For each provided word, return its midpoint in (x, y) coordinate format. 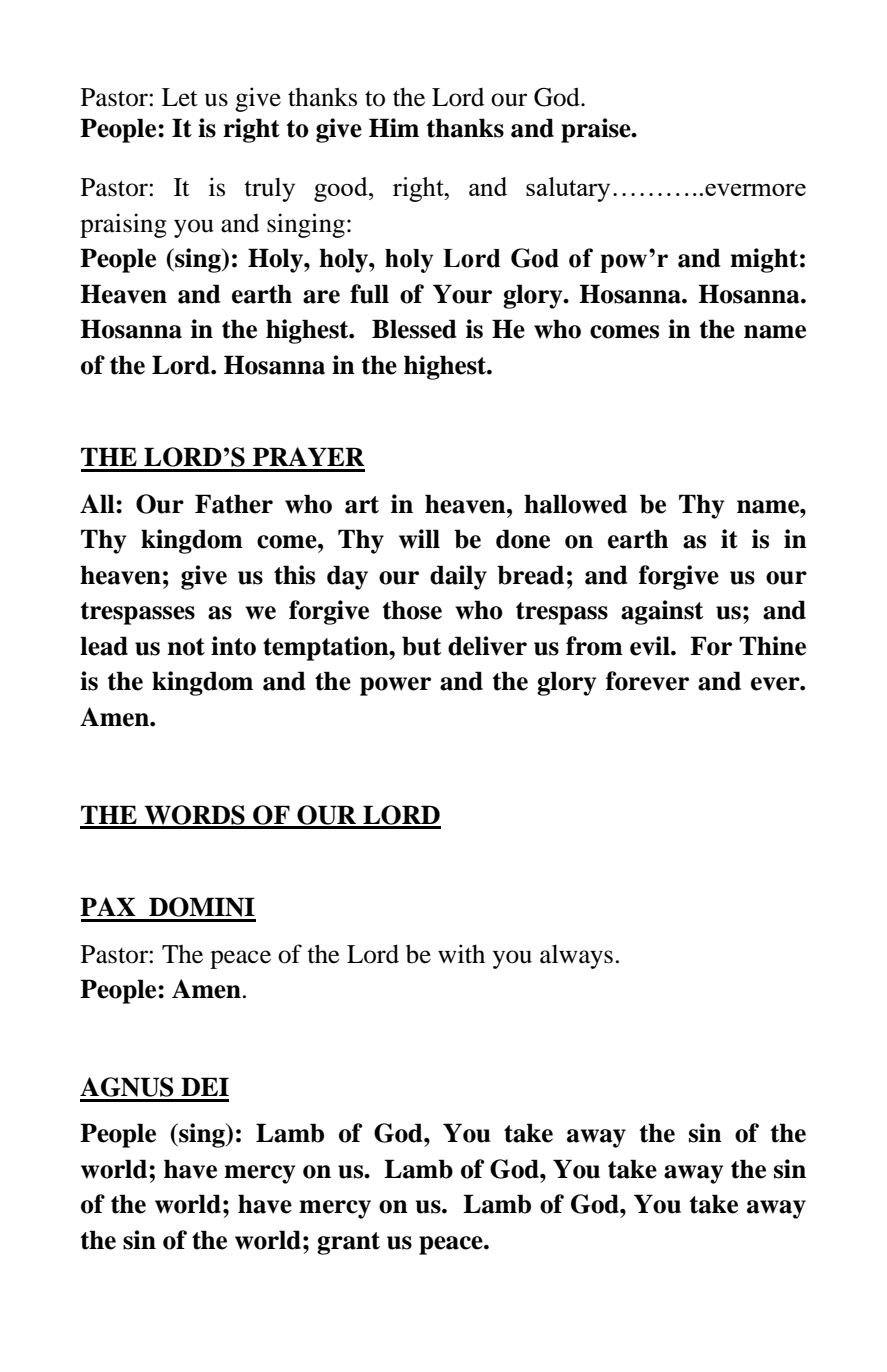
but (421, 646)
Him (394, 127)
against (662, 612)
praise (597, 130)
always (576, 956)
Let (180, 97)
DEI (205, 1086)
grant (348, 1243)
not (186, 647)
